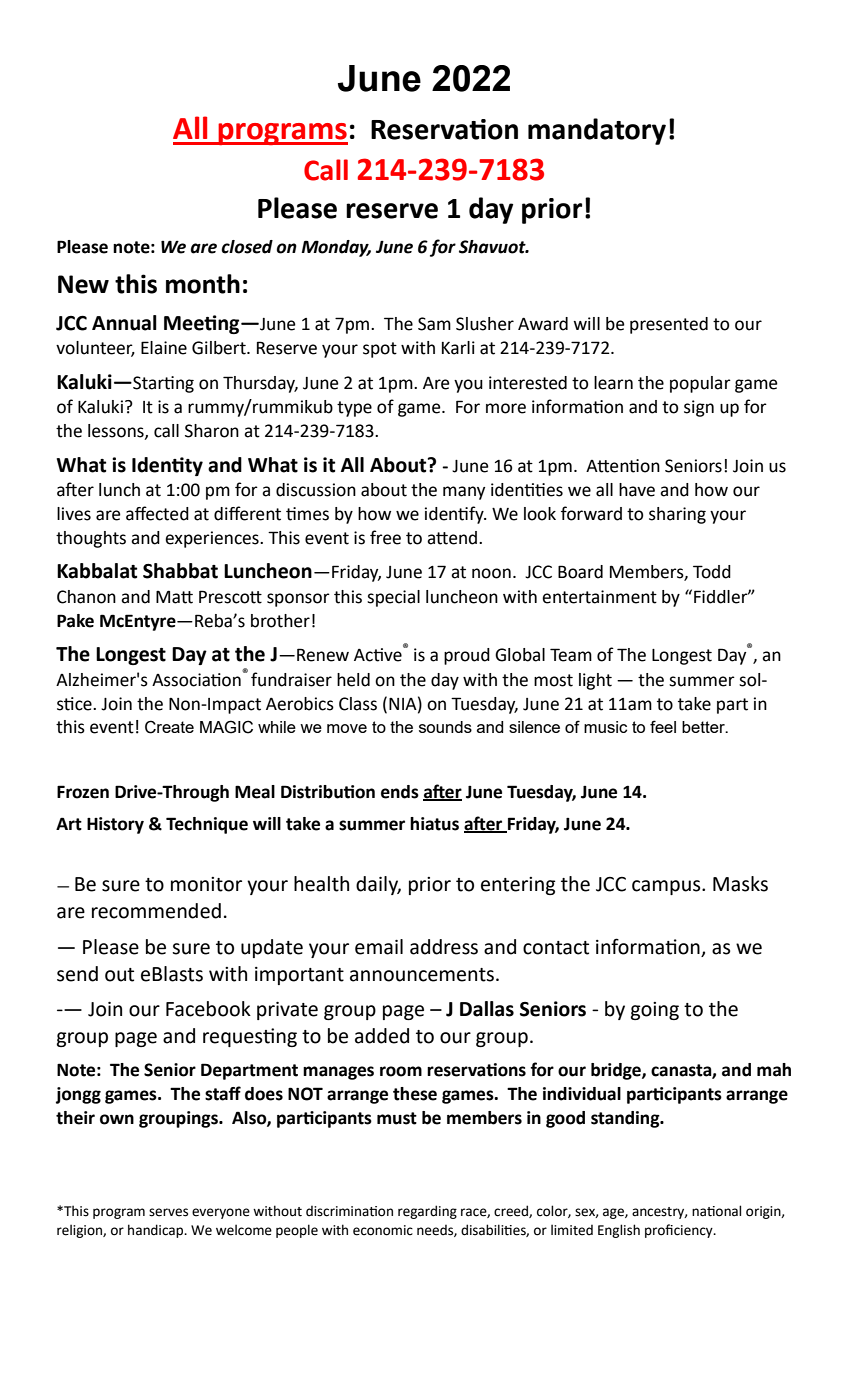  Describe the element at coordinates (467, 656) in the page. I see `proud` at that location.
